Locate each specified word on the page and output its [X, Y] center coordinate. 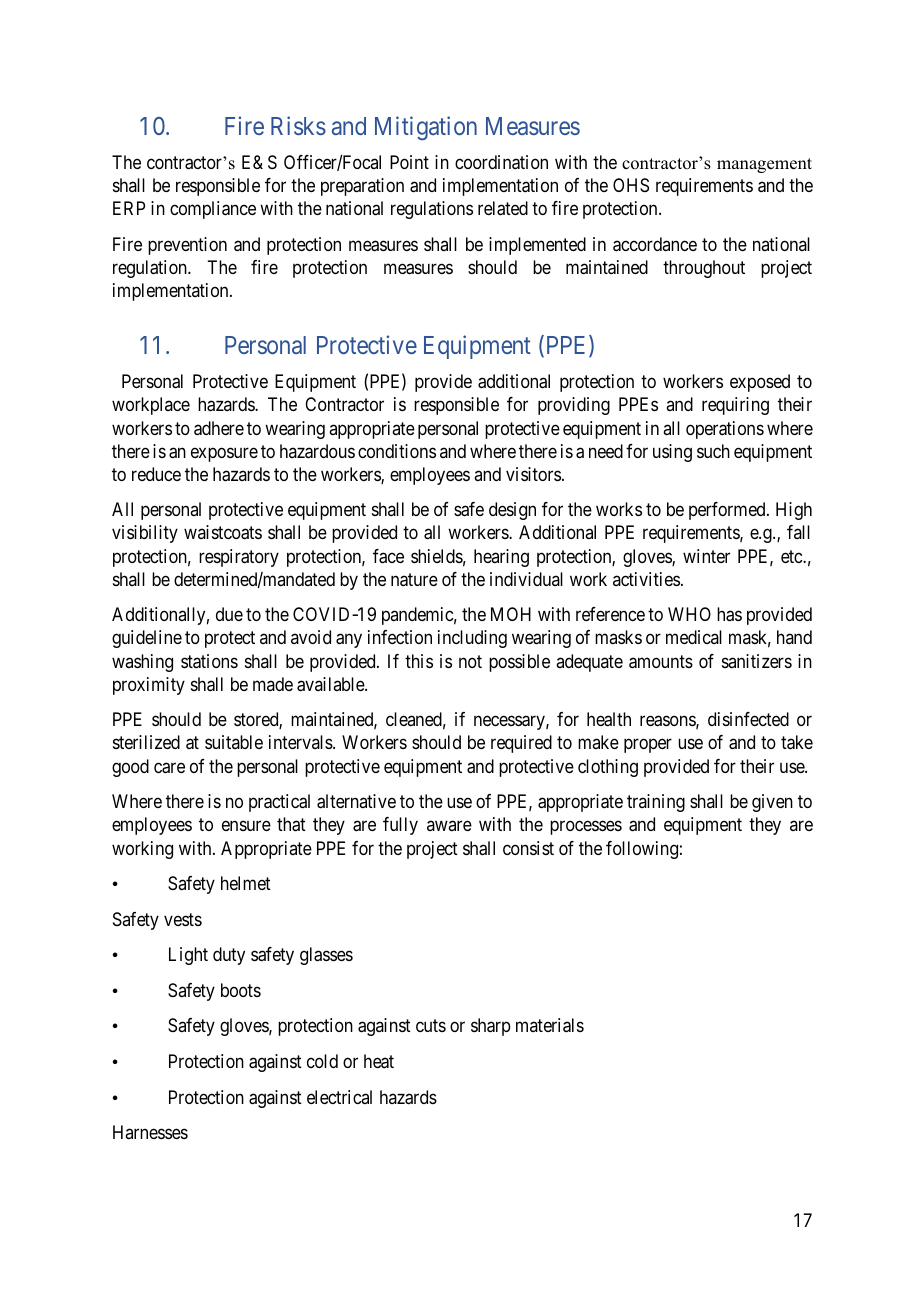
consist [528, 848]
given [772, 803]
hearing [501, 558]
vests [183, 919]
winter [706, 556]
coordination [501, 162]
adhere [219, 428]
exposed [760, 383]
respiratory [239, 558]
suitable [234, 742]
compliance [213, 210]
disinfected [748, 719]
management [764, 165]
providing [574, 406]
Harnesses [150, 1132]
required [521, 744]
